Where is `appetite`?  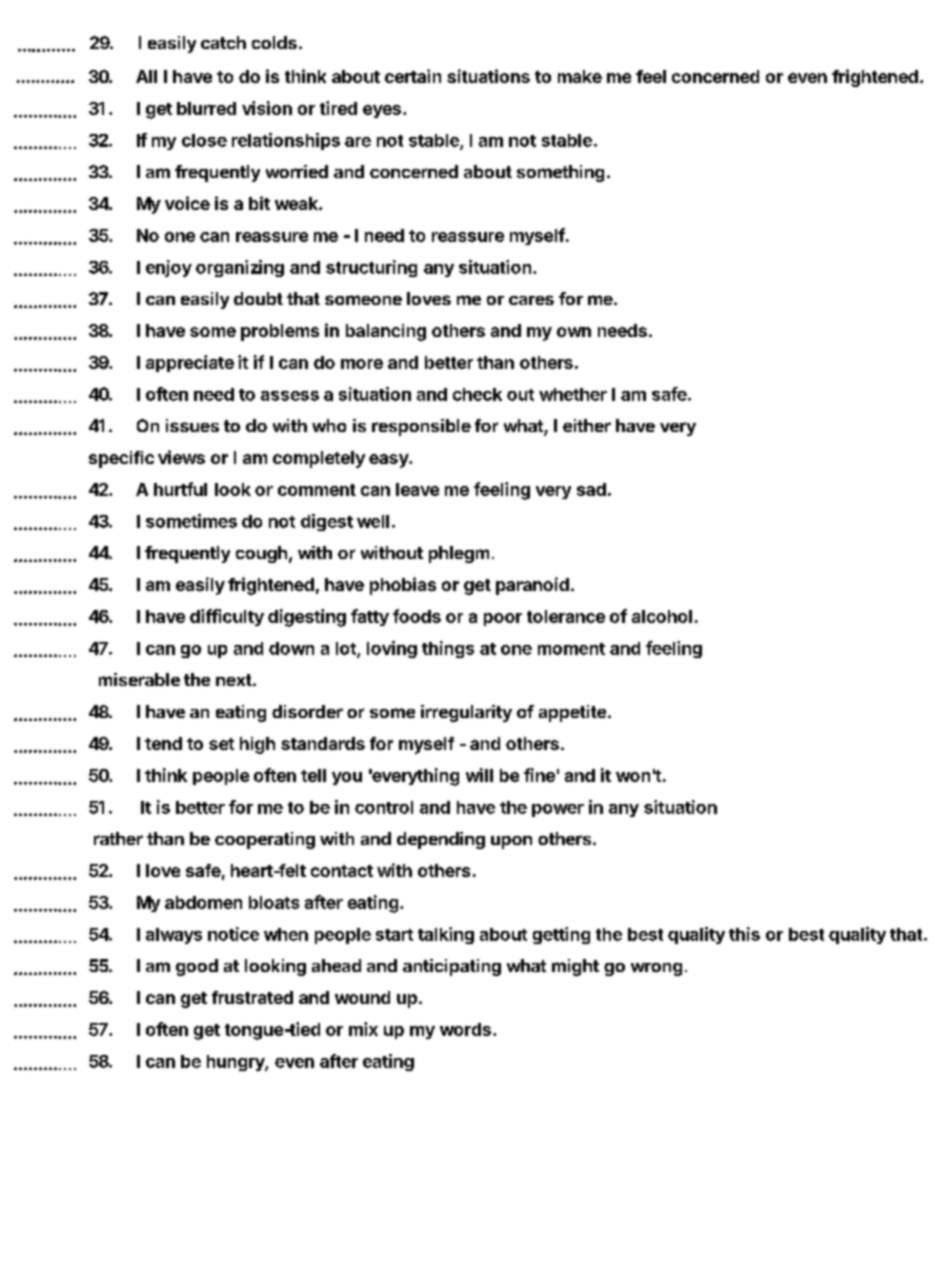
appetite is located at coordinates (572, 713).
